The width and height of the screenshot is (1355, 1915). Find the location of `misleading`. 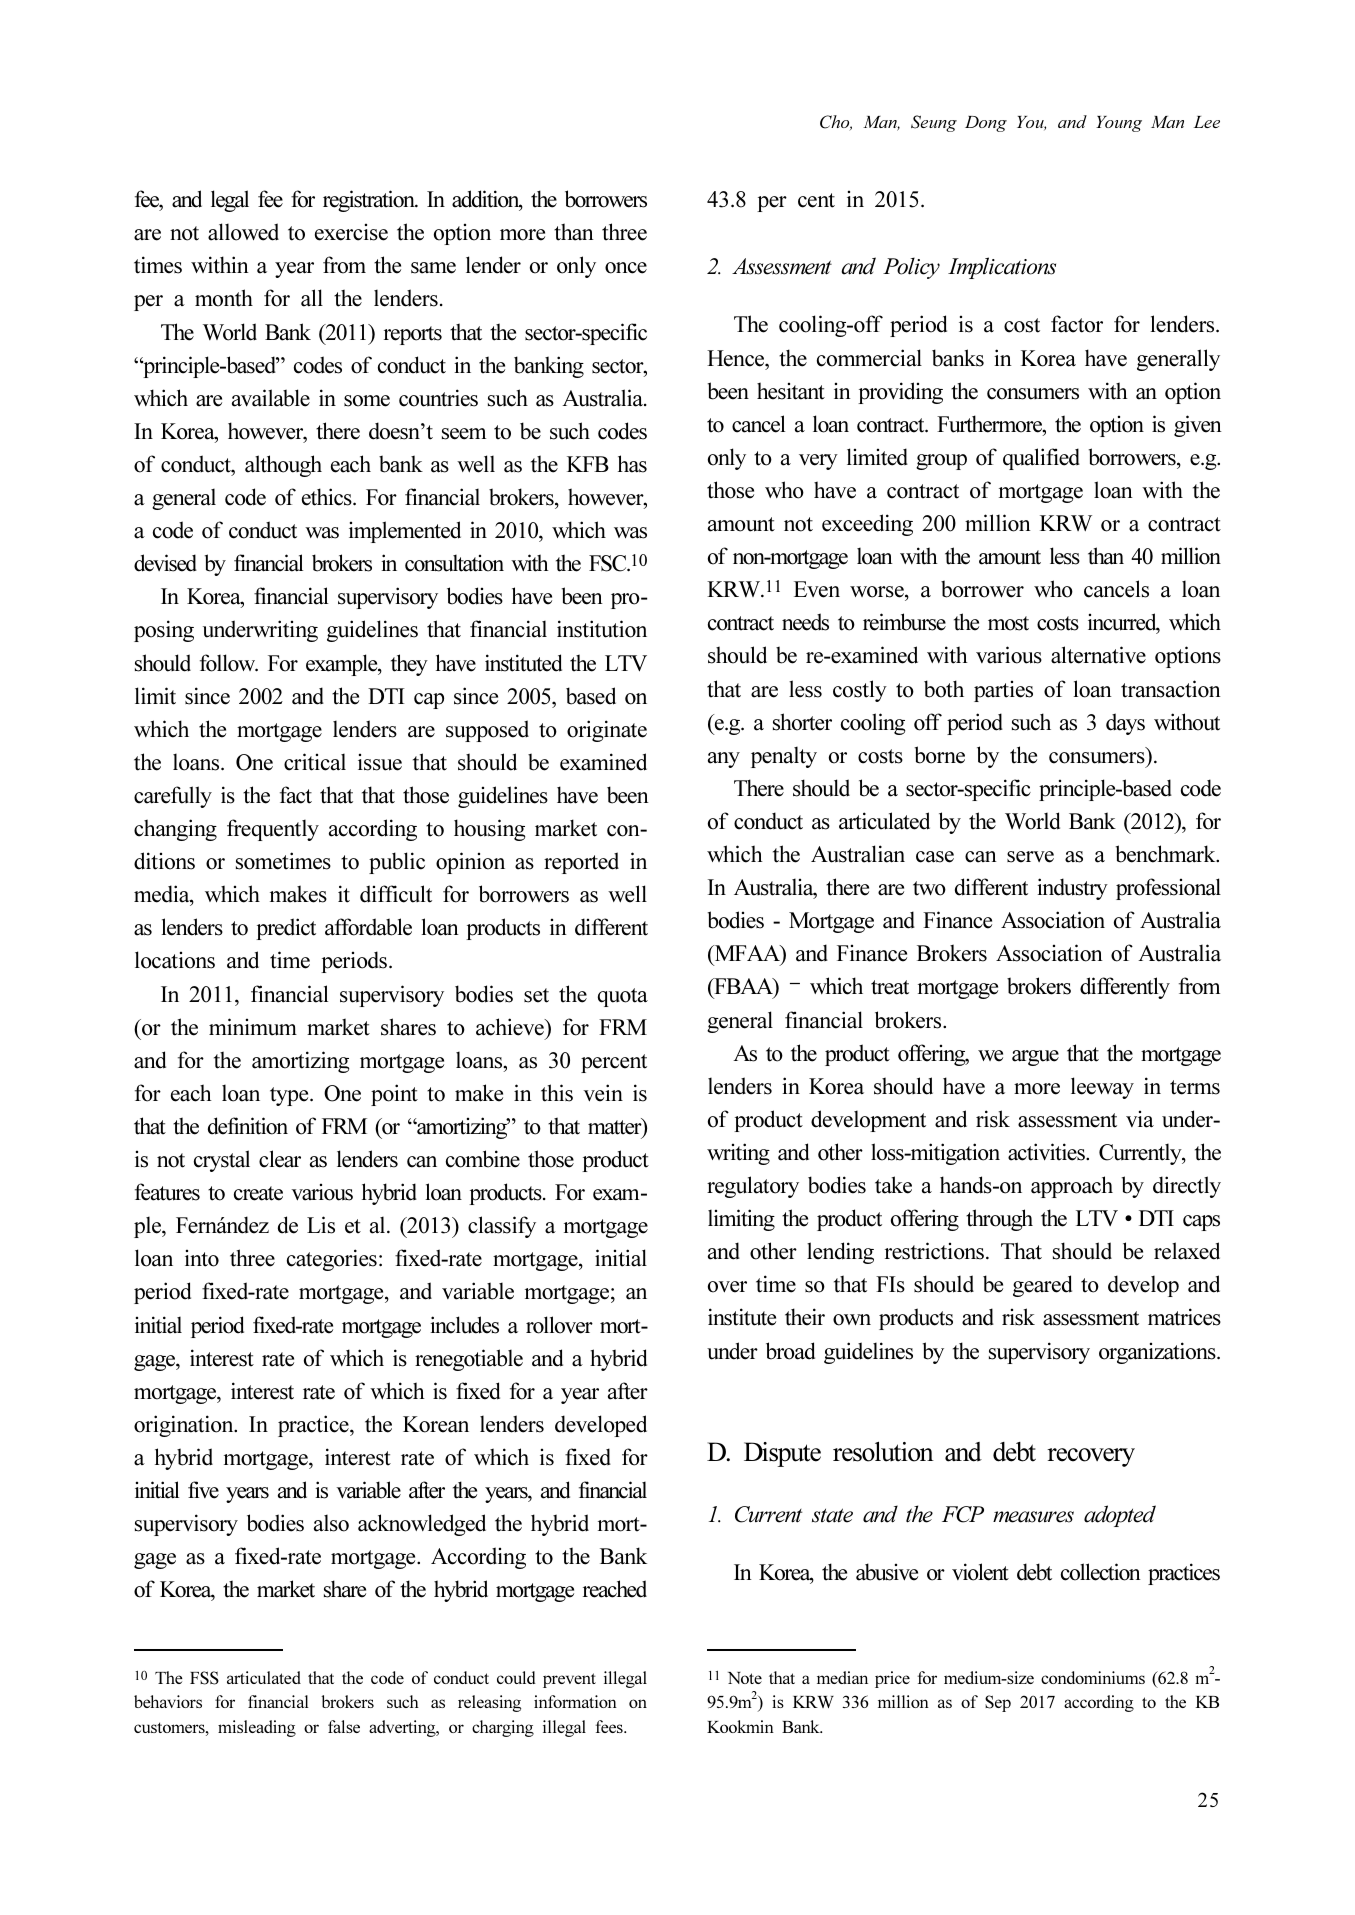

misleading is located at coordinates (257, 1728).
